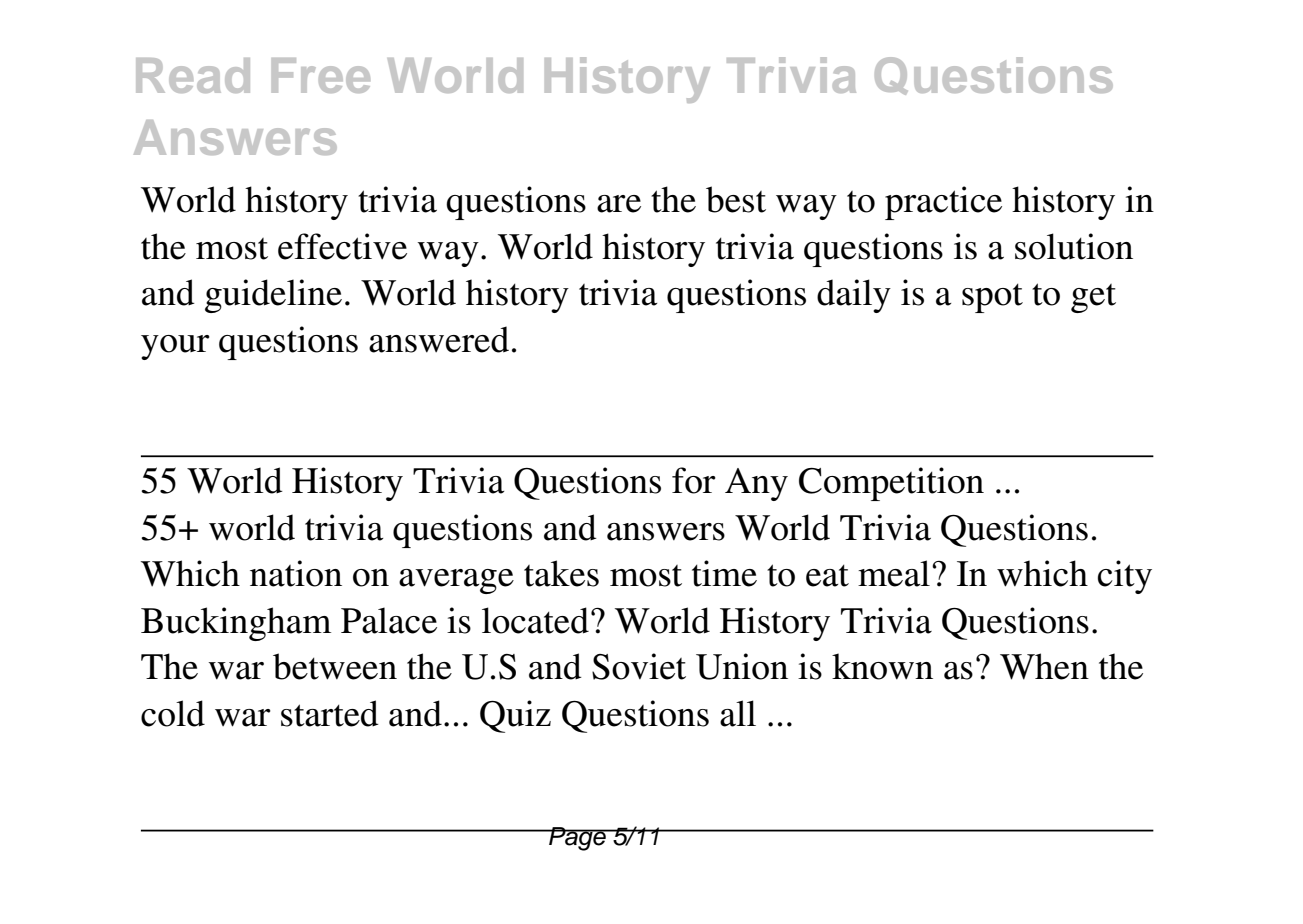 The height and width of the image is (924, 1303). Describe the element at coordinates (577, 839) in the image. I see `Page` at that location.
